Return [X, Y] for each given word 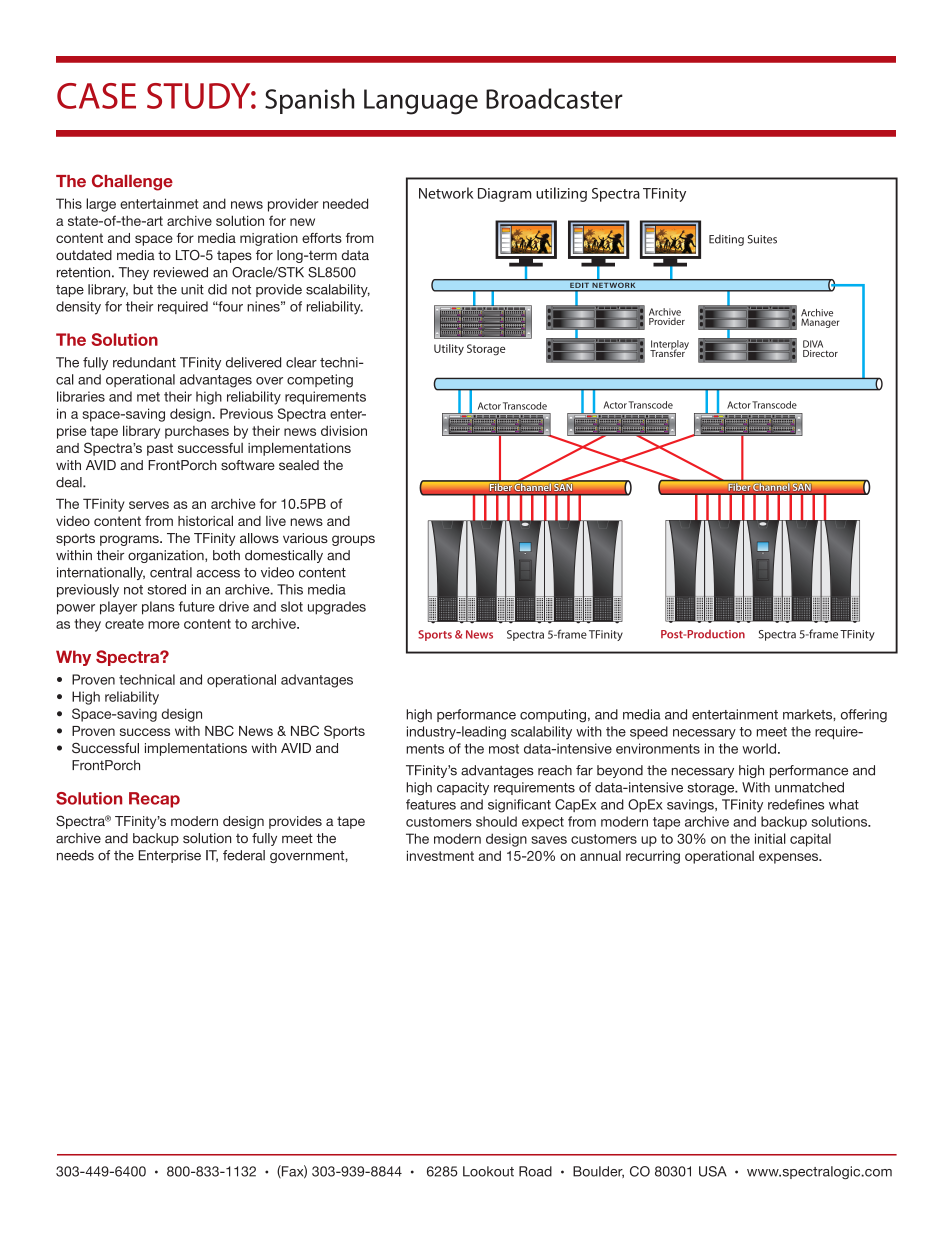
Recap [154, 800]
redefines [796, 804]
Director [820, 353]
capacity [463, 788]
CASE [96, 96]
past [160, 449]
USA [713, 1171]
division [344, 431]
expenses [790, 858]
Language [421, 102]
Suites [762, 239]
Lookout [488, 1171]
